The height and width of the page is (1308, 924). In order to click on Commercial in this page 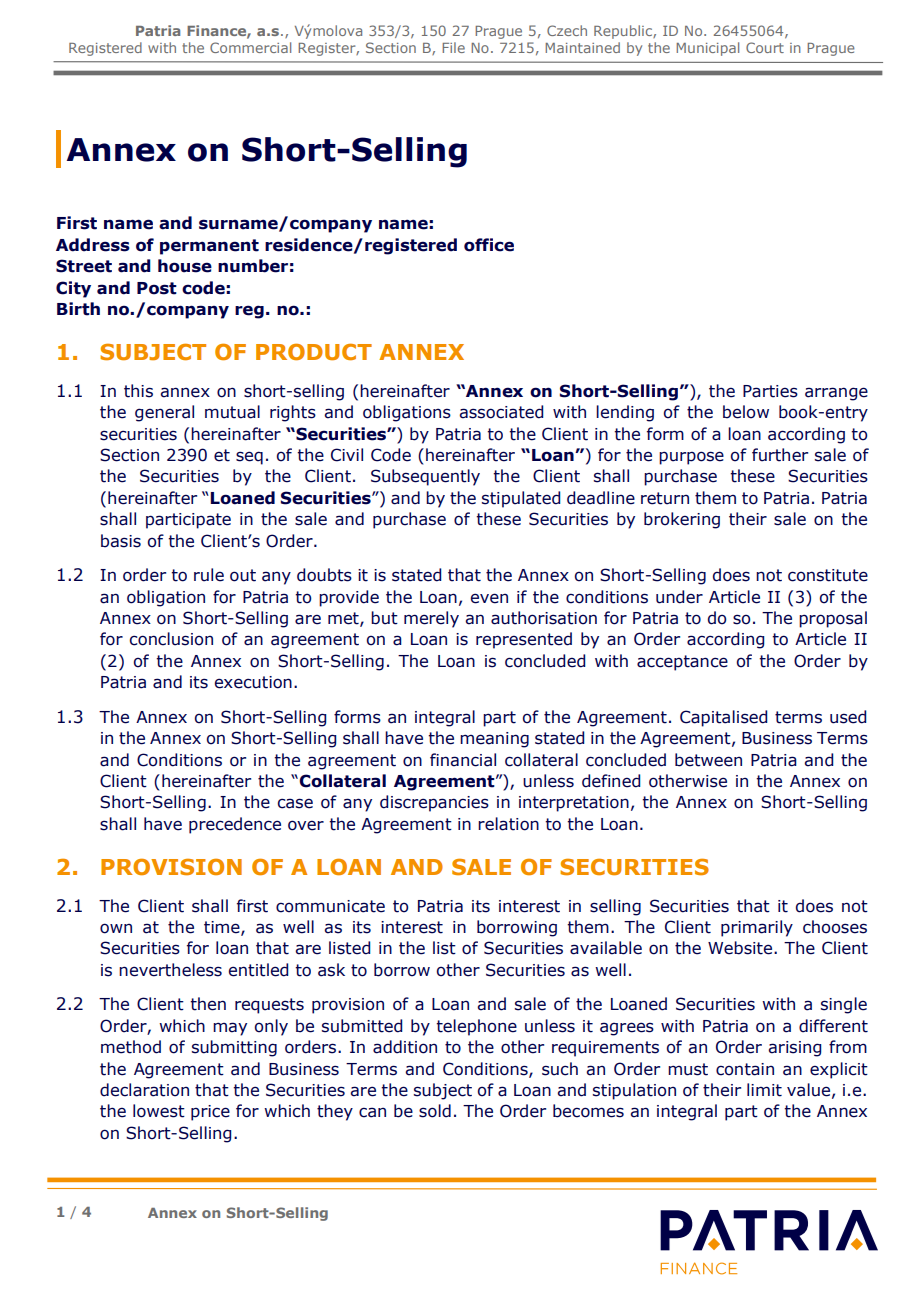, I will do `click(250, 47)`.
